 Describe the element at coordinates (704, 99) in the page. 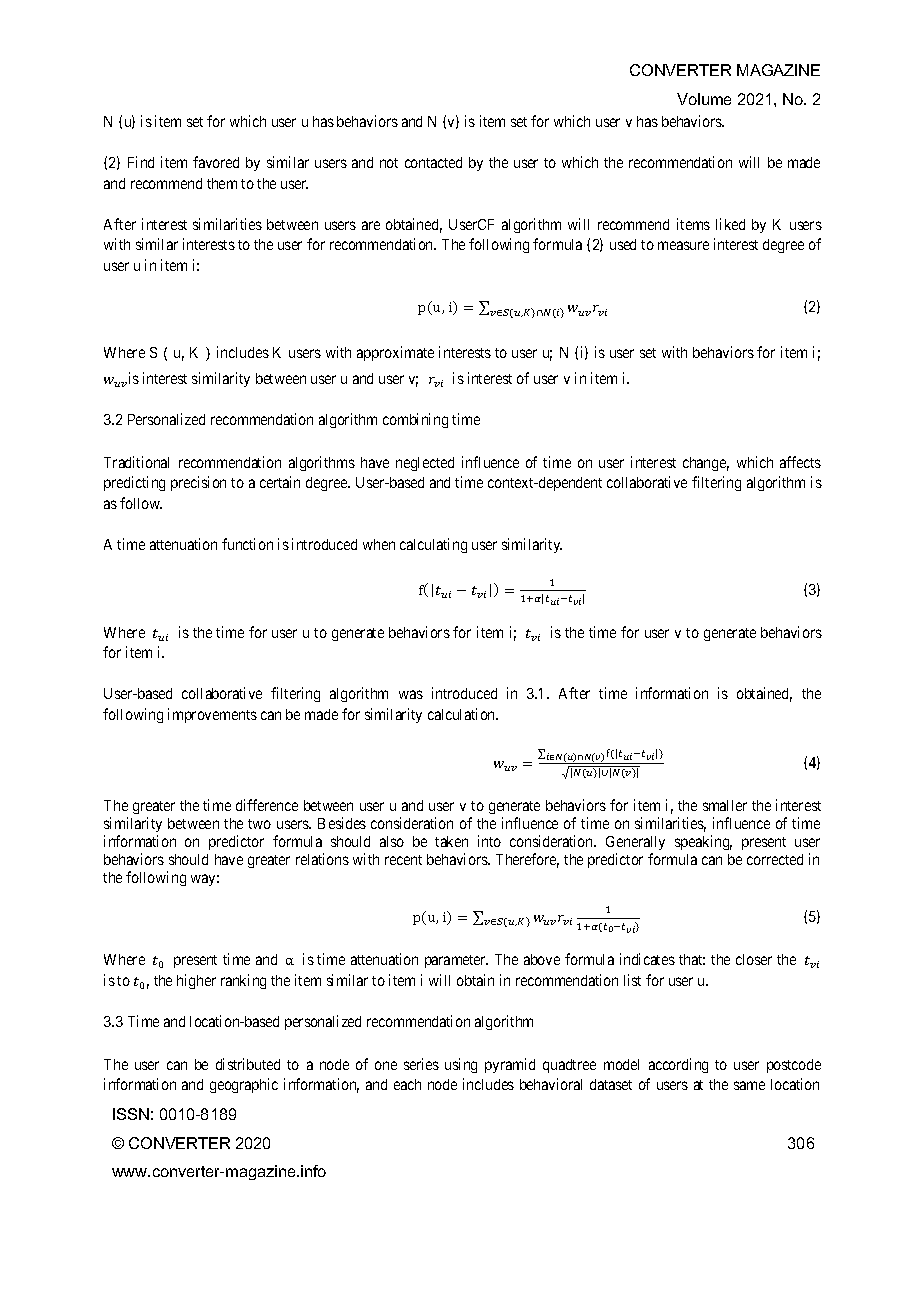

I see `Volume` at that location.
